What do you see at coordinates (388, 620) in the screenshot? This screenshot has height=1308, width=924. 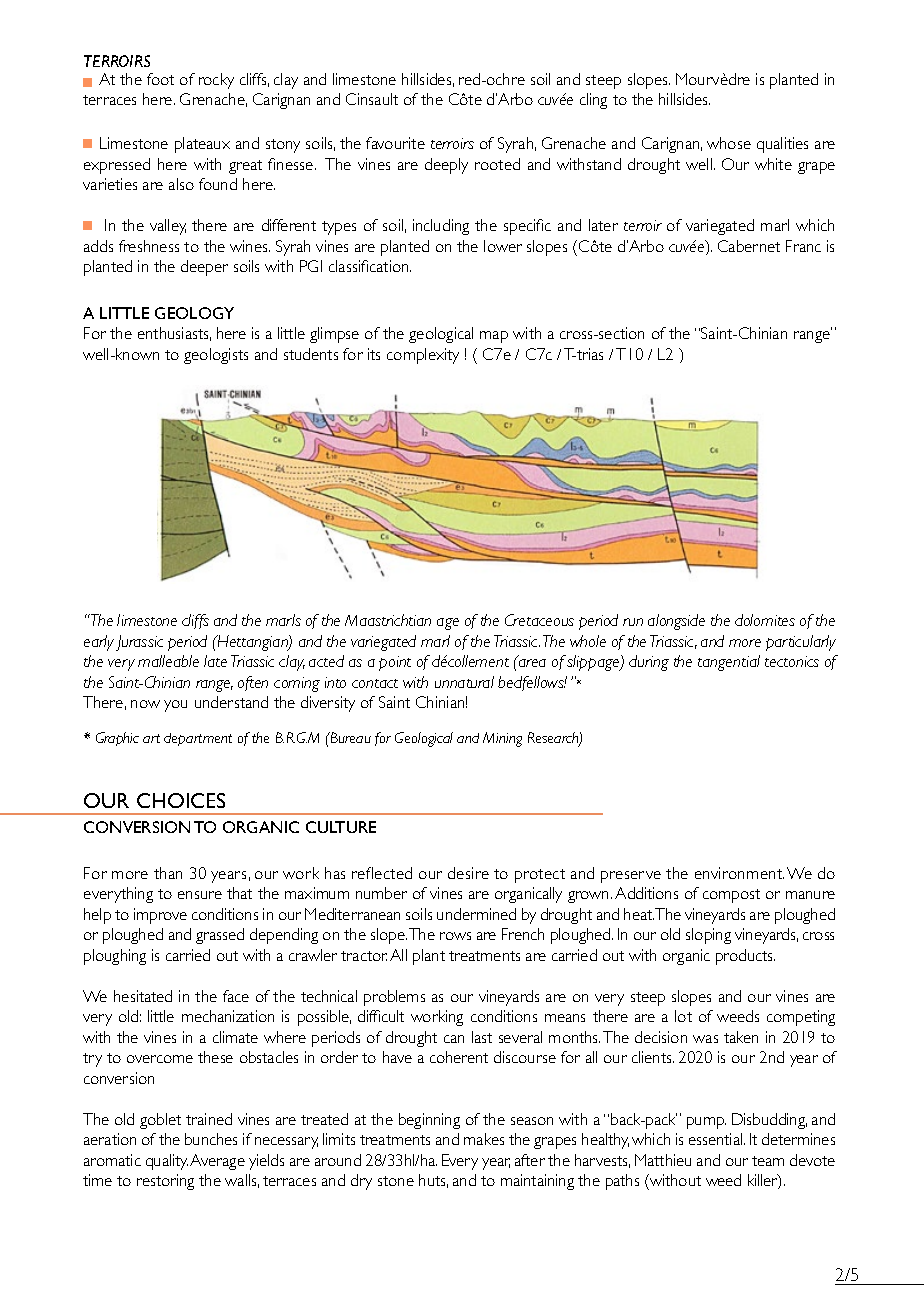 I see `Maastrichtian` at bounding box center [388, 620].
